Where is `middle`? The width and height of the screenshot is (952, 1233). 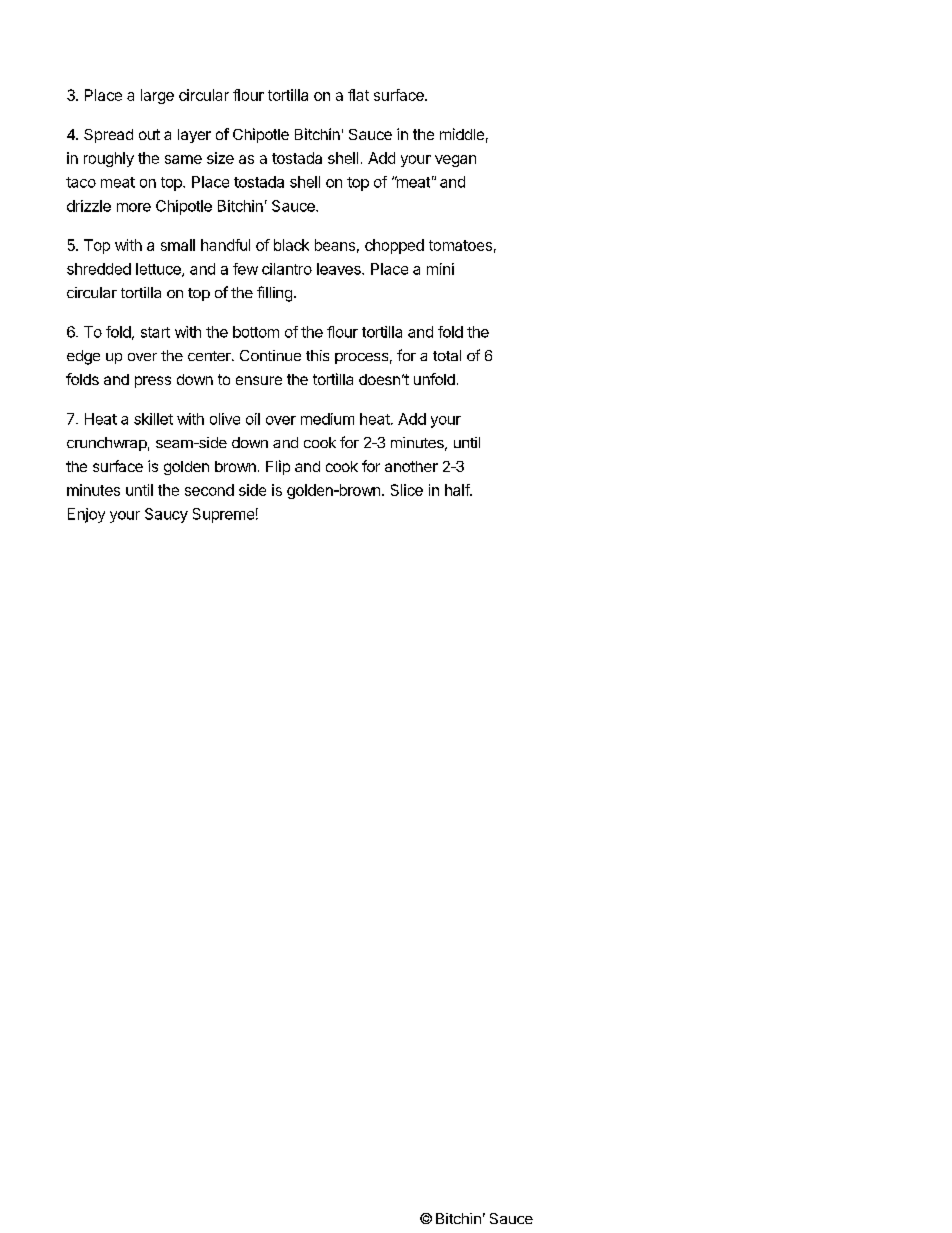 middle is located at coordinates (462, 134).
